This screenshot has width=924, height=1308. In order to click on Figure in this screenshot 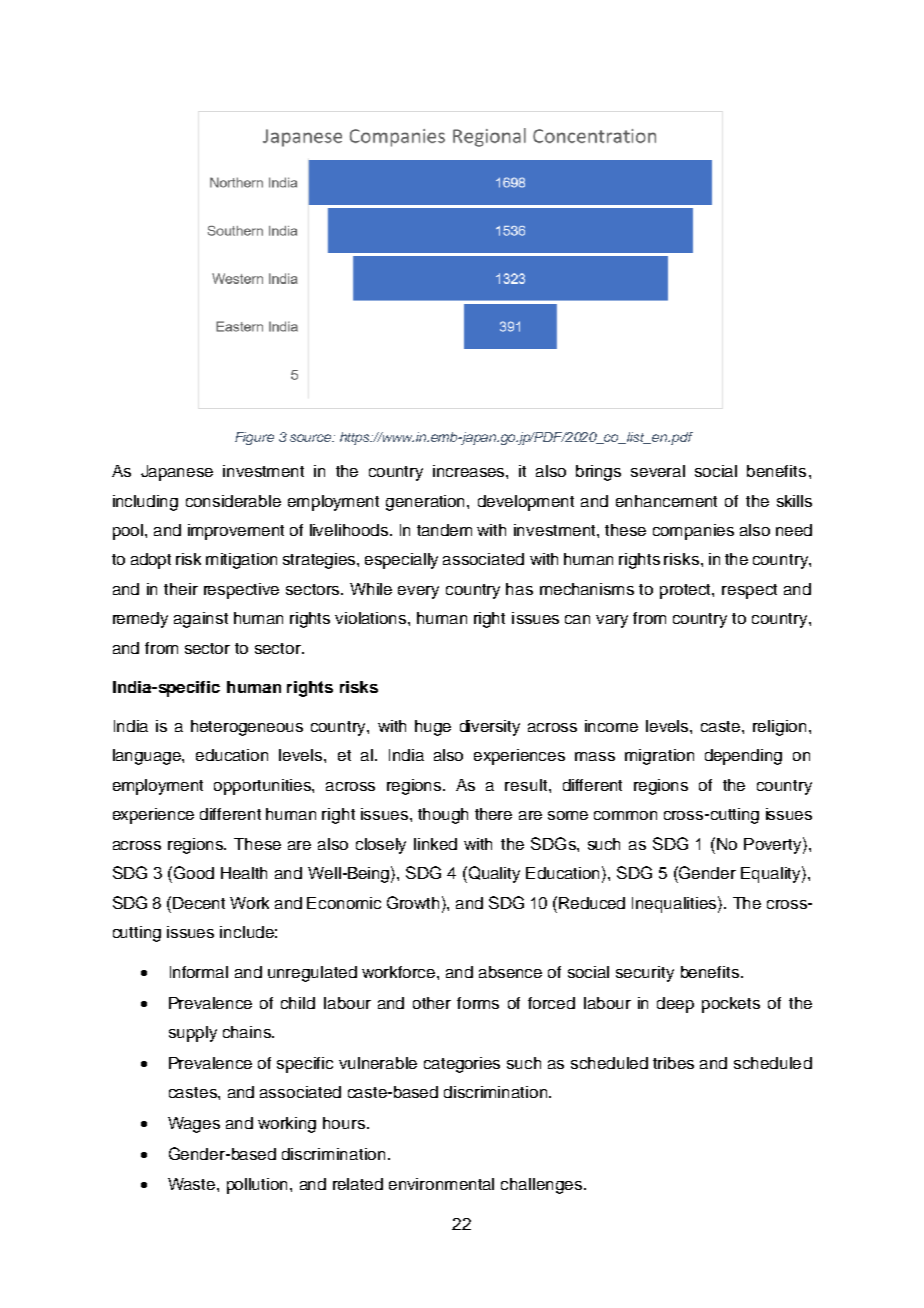, I will do `click(254, 438)`.
